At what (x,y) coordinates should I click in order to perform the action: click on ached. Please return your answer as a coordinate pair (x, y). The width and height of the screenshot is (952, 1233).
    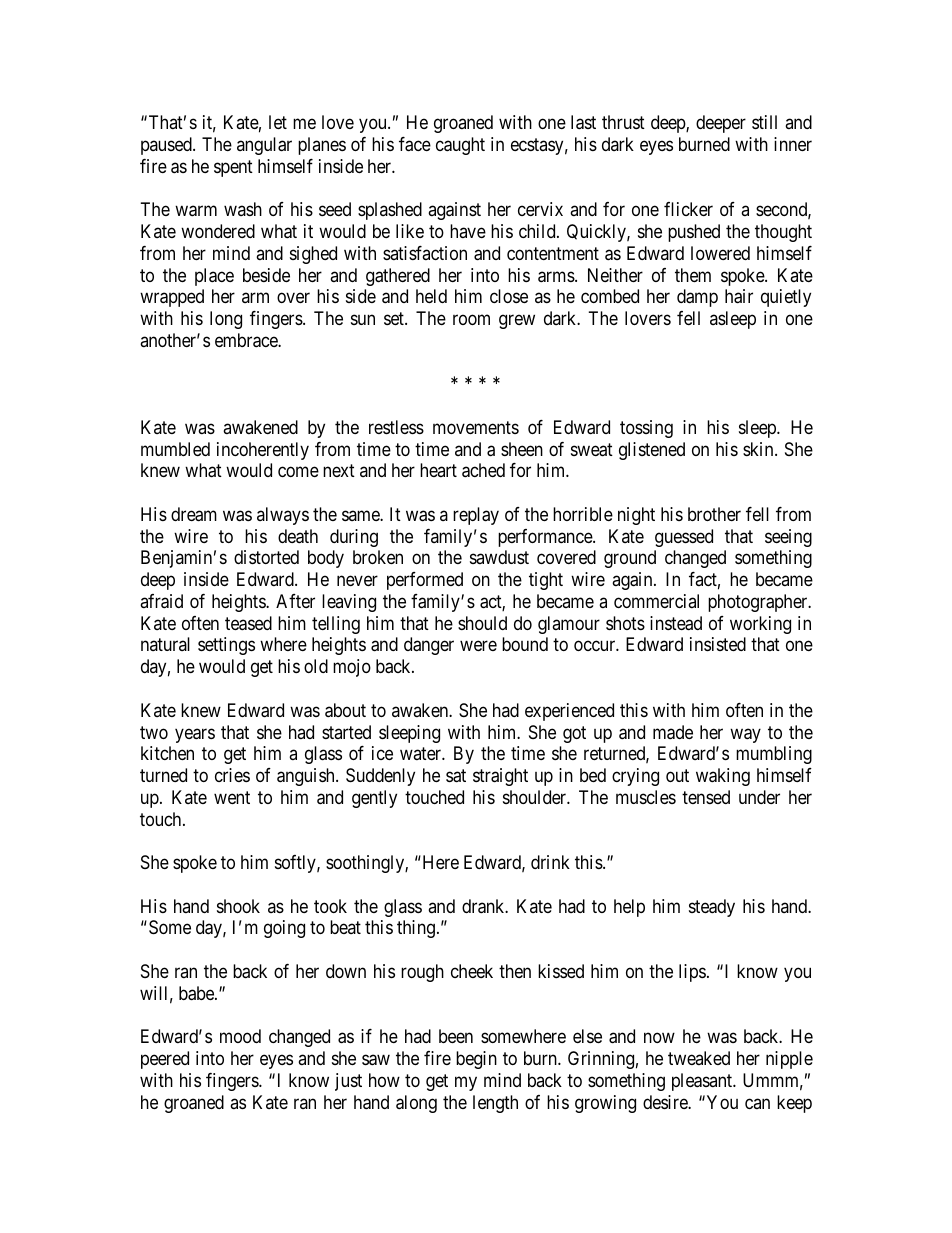
    Looking at the image, I should click on (483, 470).
